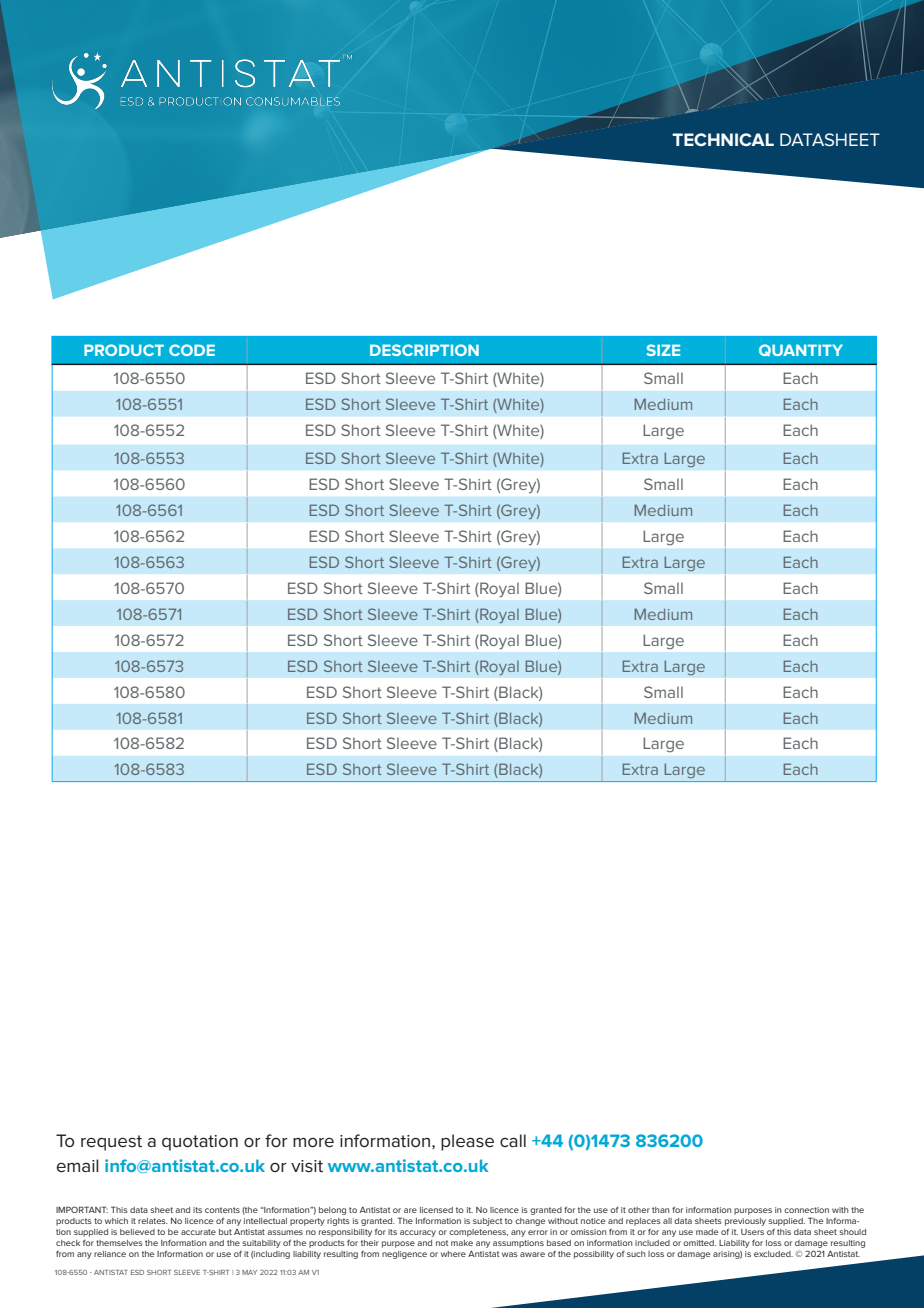 This screenshot has width=924, height=1308. Describe the element at coordinates (723, 139) in the screenshot. I see `TECHNICAL` at that location.
